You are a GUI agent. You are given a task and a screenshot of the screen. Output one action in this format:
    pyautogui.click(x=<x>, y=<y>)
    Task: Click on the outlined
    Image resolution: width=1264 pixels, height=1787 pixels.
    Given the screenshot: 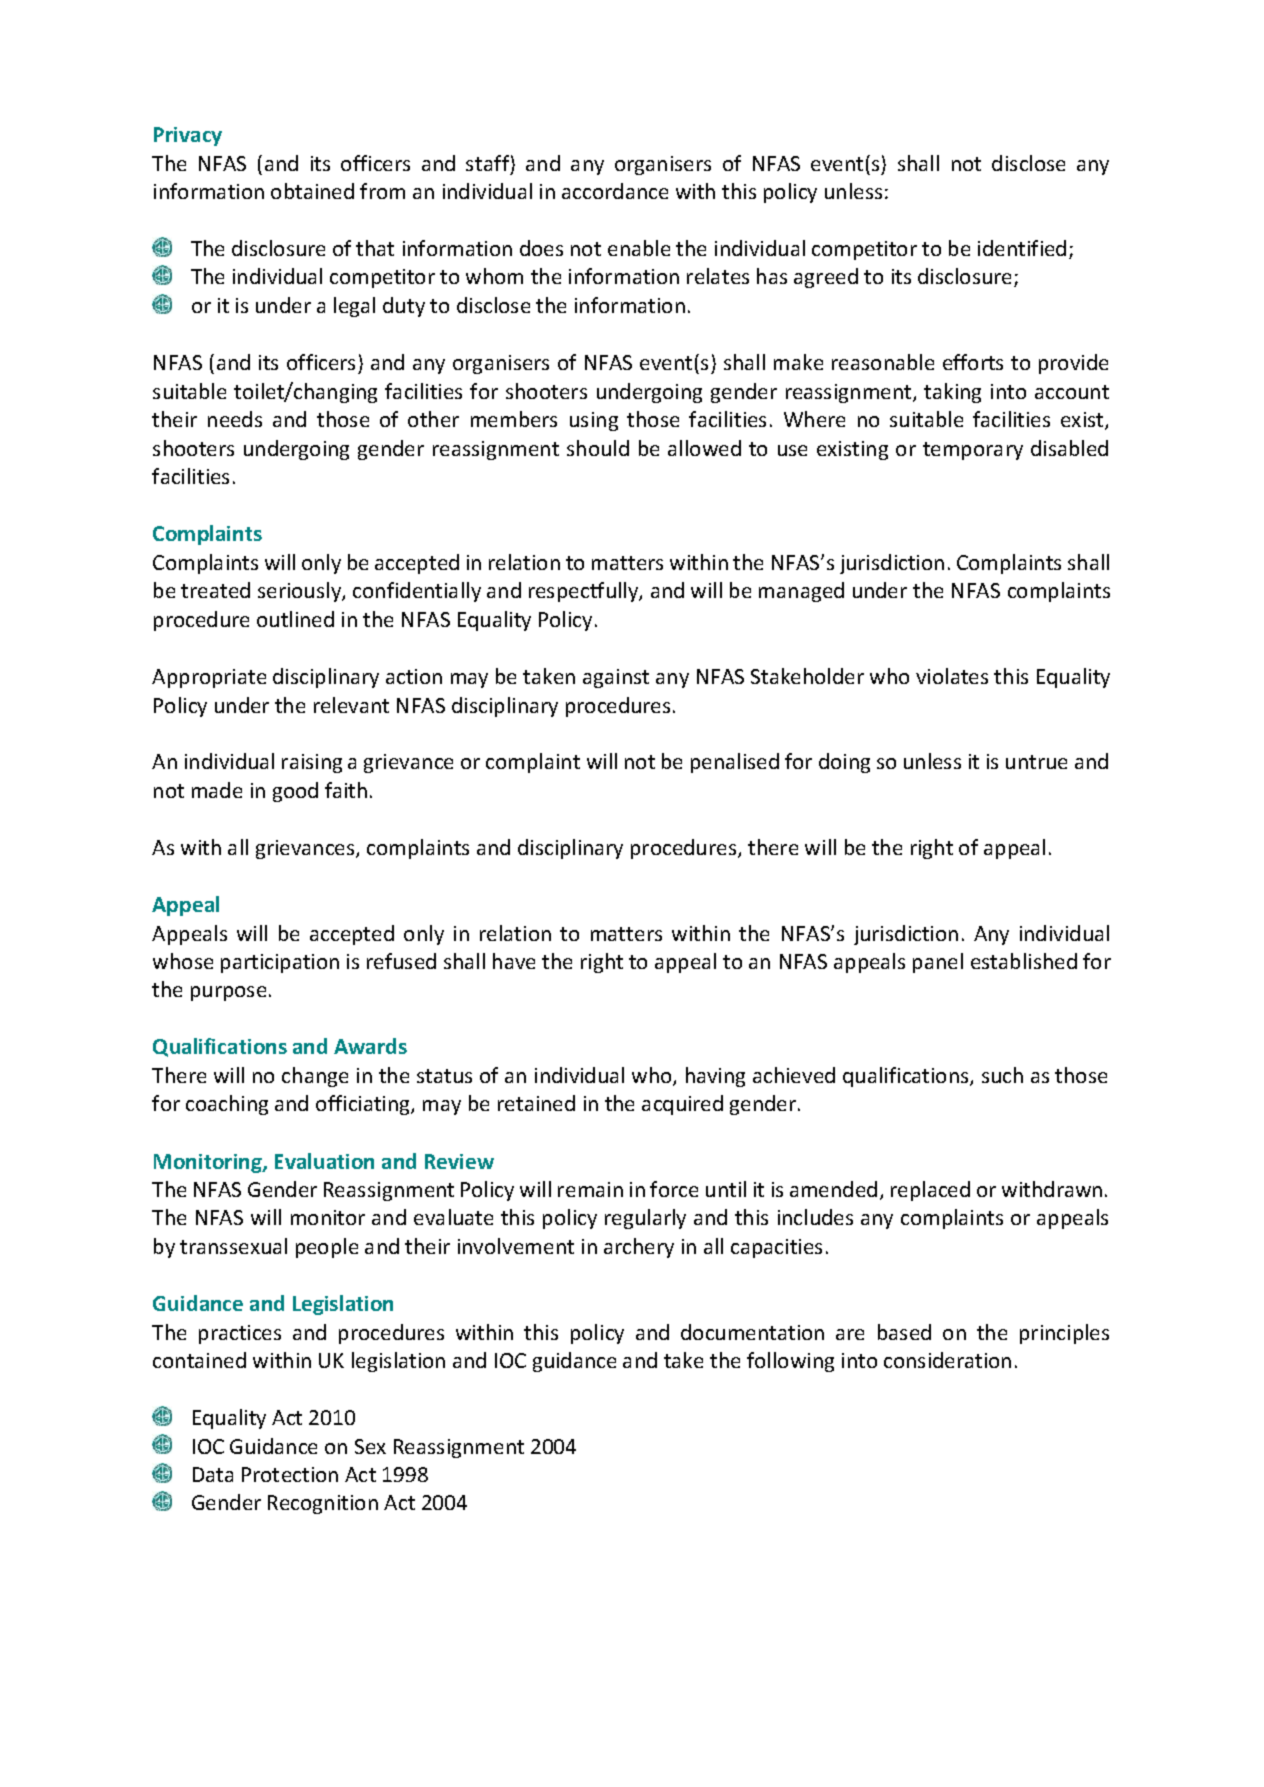 What is the action you would take?
    pyautogui.click(x=295, y=619)
